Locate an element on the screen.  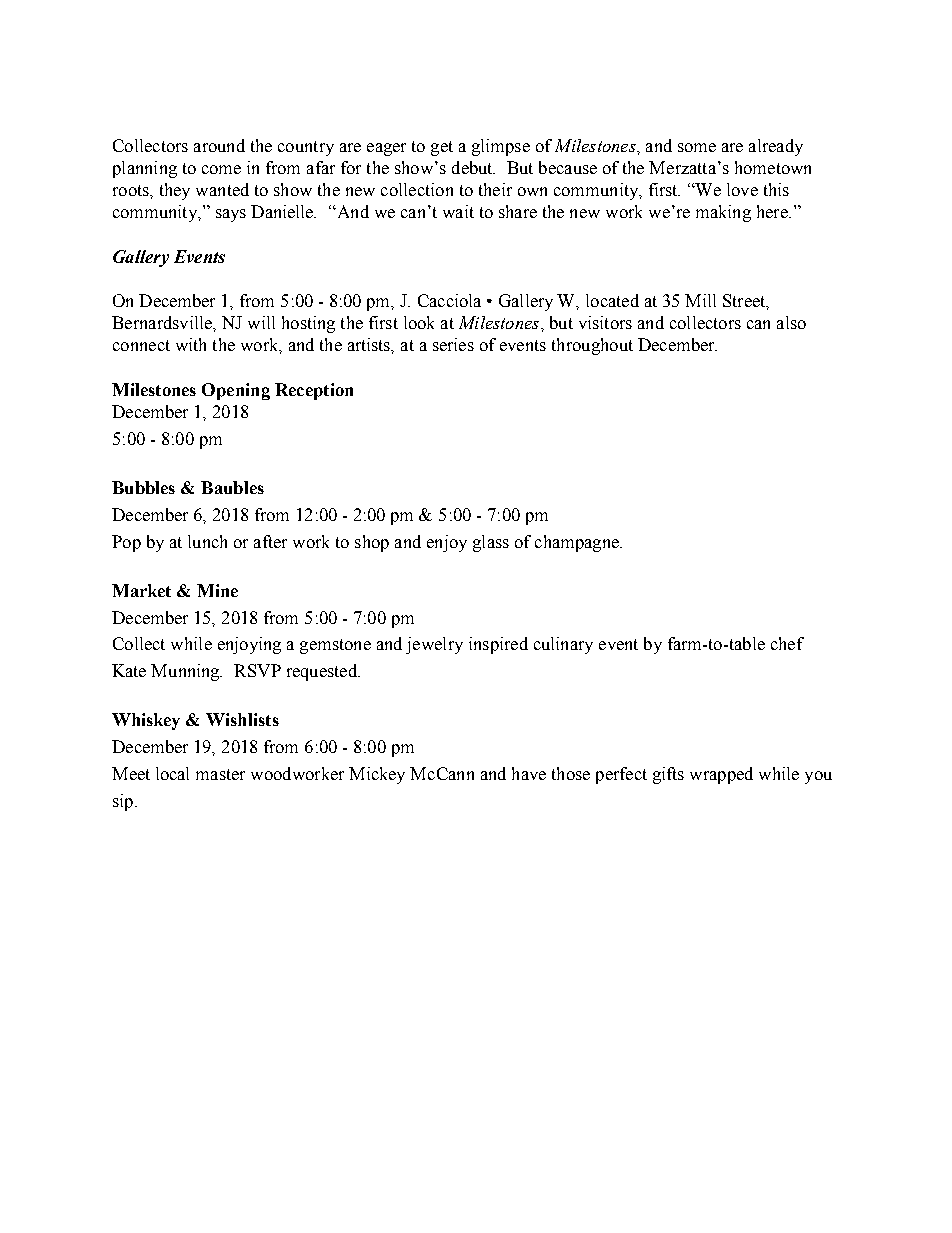
hometown is located at coordinates (773, 167).
